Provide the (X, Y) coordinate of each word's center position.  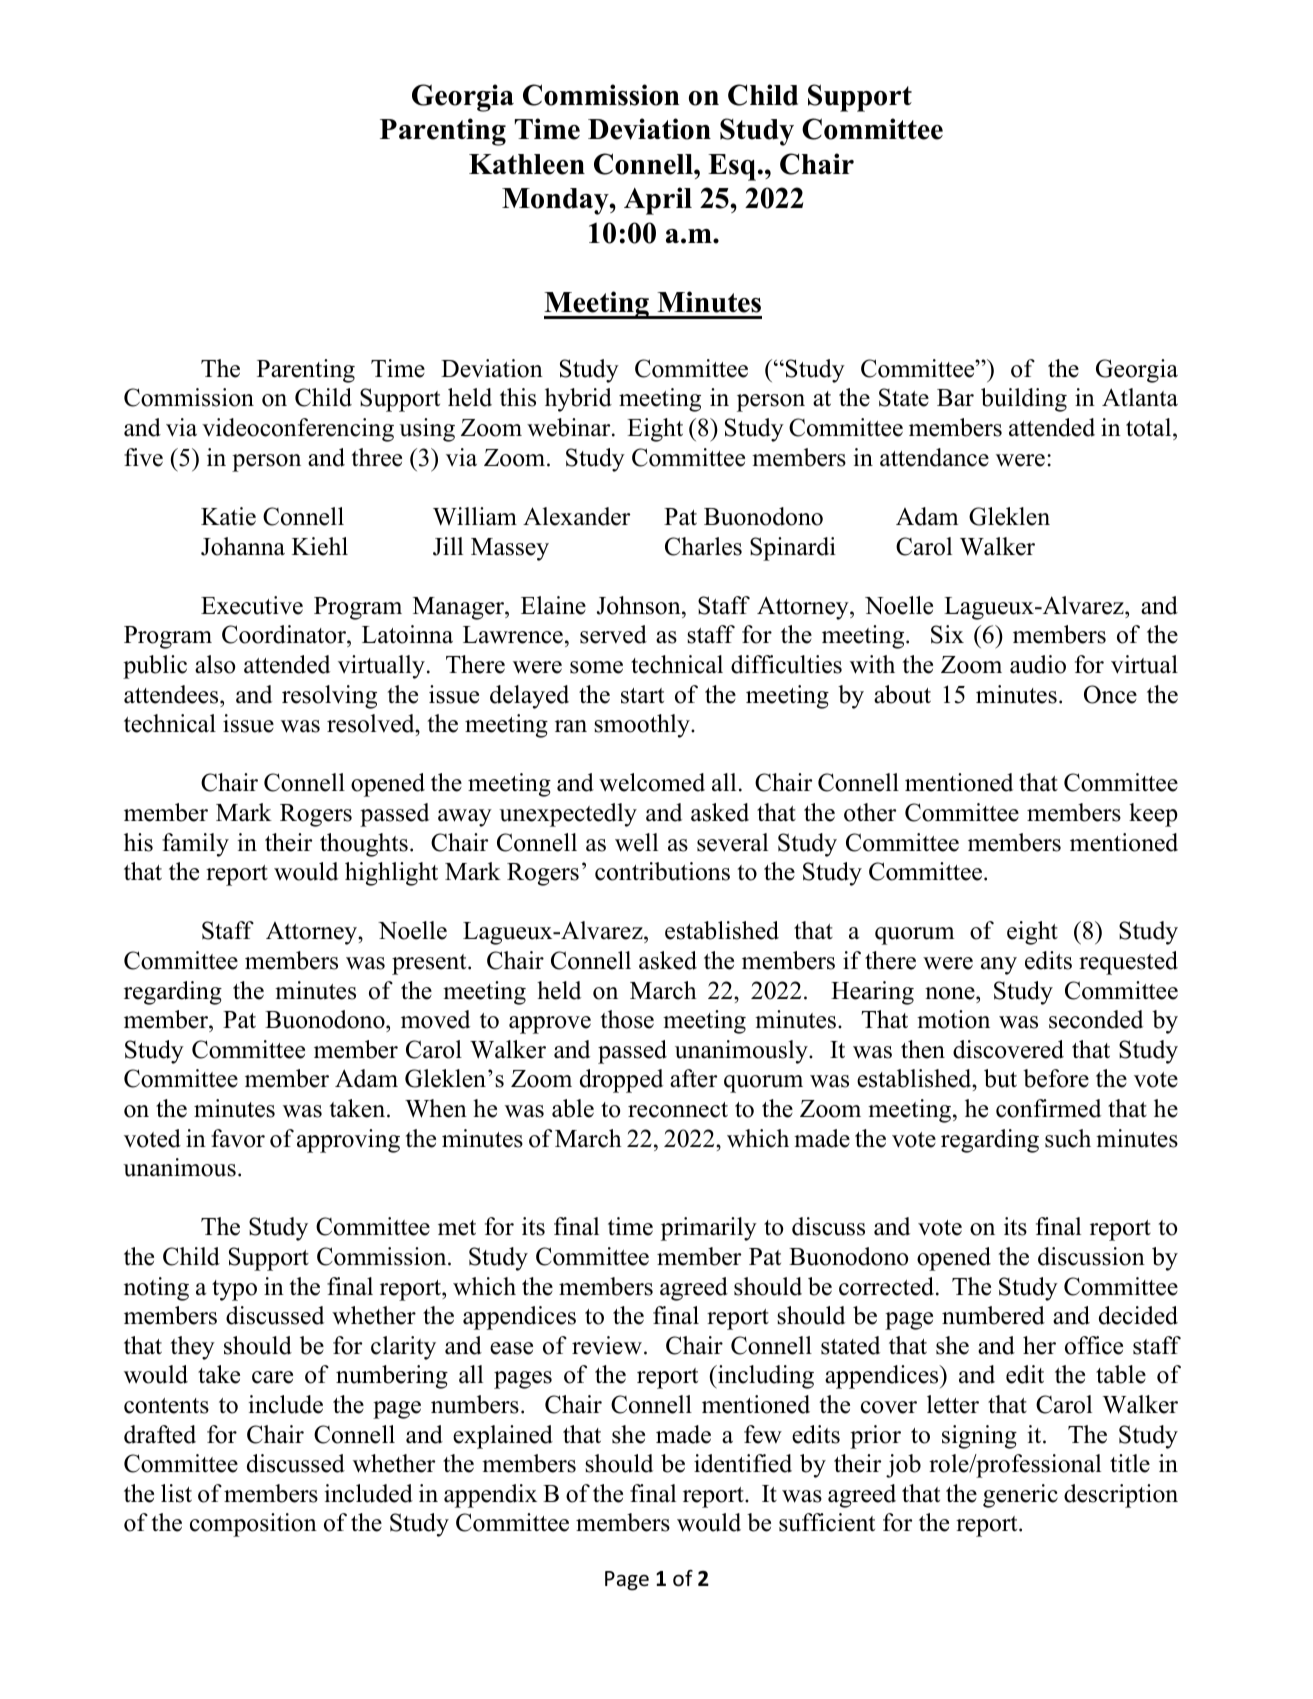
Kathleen (527, 164)
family (195, 845)
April (658, 201)
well (636, 842)
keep (1153, 815)
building (1024, 400)
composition (253, 1525)
